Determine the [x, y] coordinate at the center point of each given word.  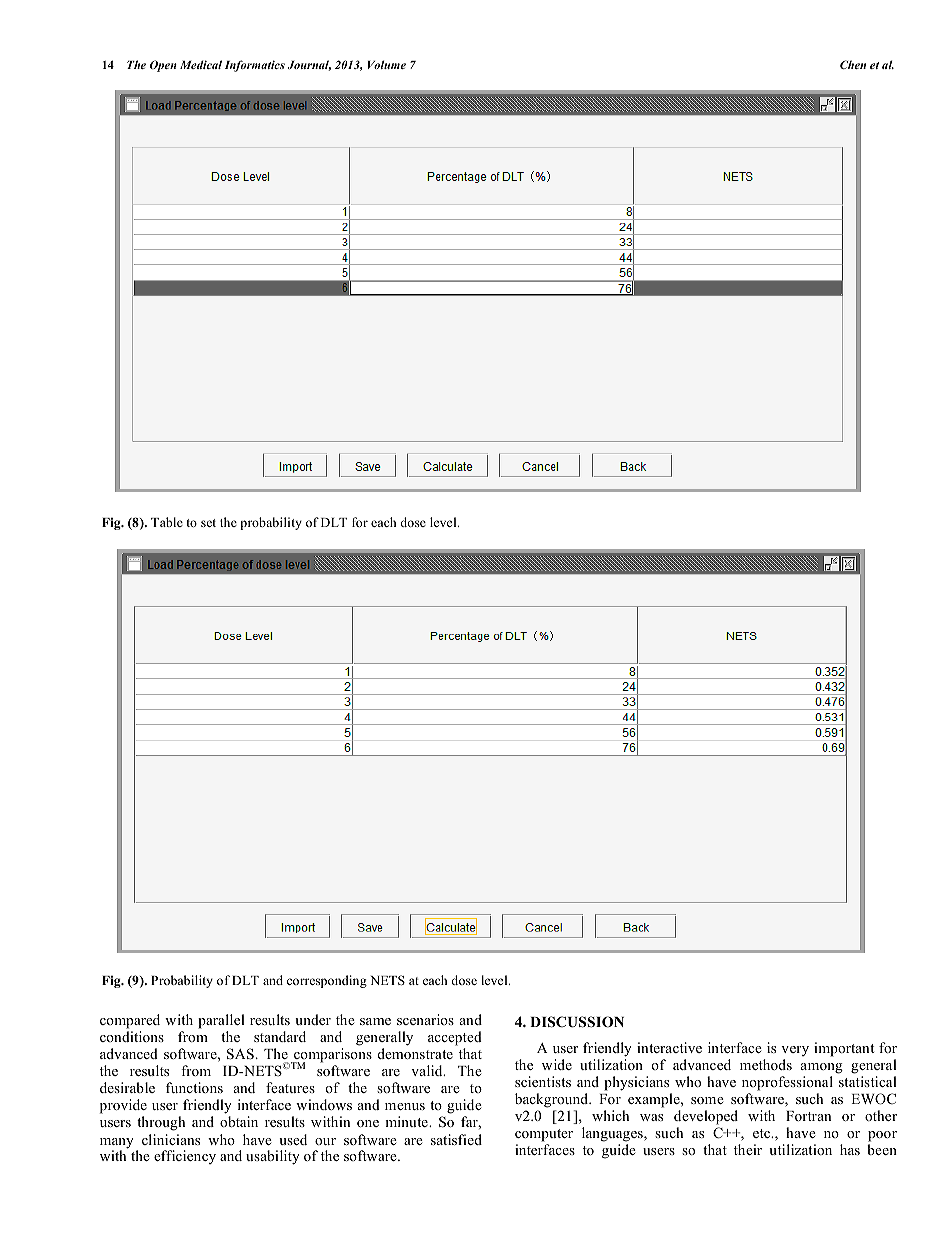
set [208, 523]
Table [167, 522]
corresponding [327, 981]
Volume [387, 64]
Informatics [255, 66]
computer [544, 1135]
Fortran [808, 1116]
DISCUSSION [577, 1022]
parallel [221, 1021]
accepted [455, 1038]
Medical [201, 64]
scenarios [425, 1019]
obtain [239, 1121]
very [795, 1051]
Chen [853, 64]
